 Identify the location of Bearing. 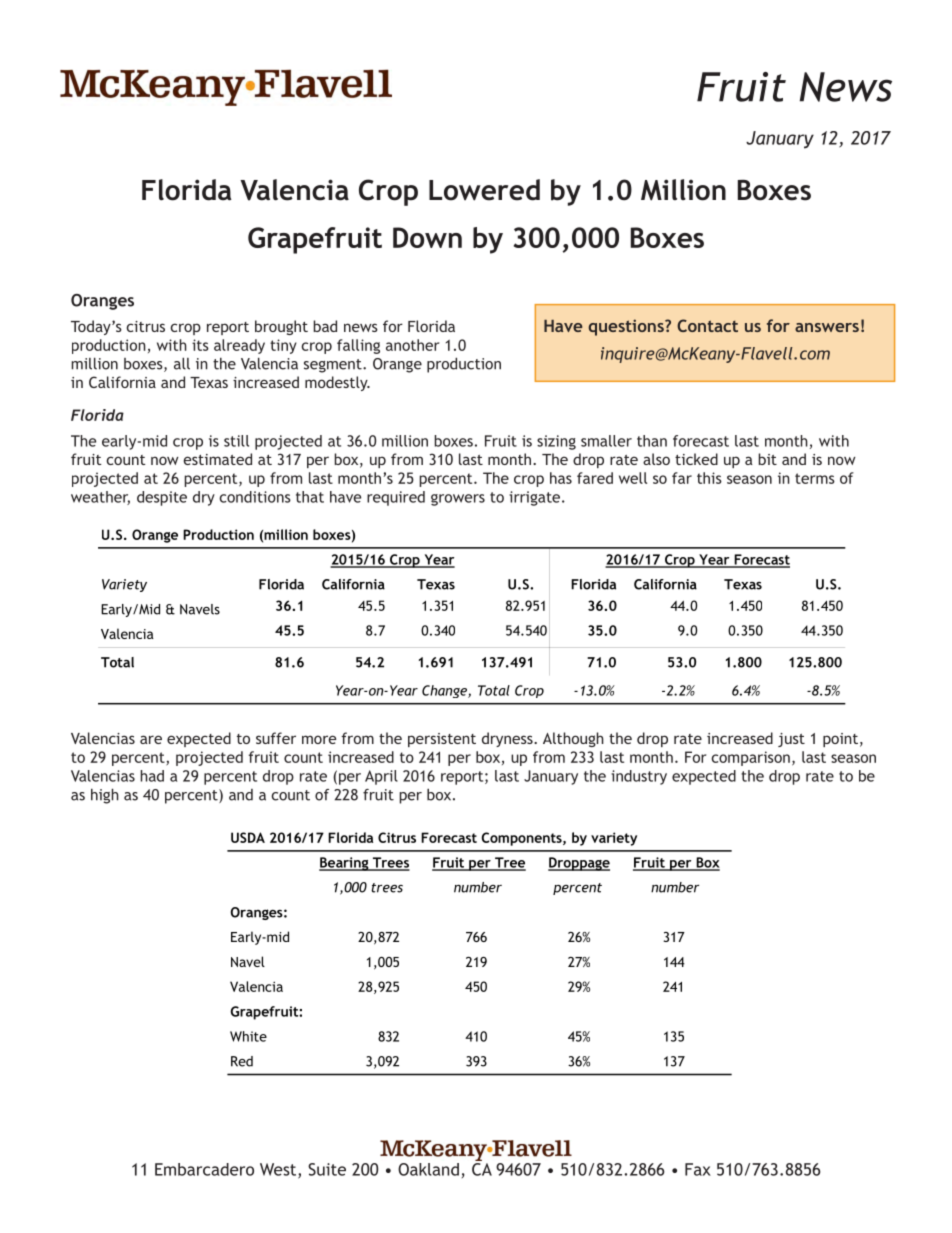
(345, 864).
